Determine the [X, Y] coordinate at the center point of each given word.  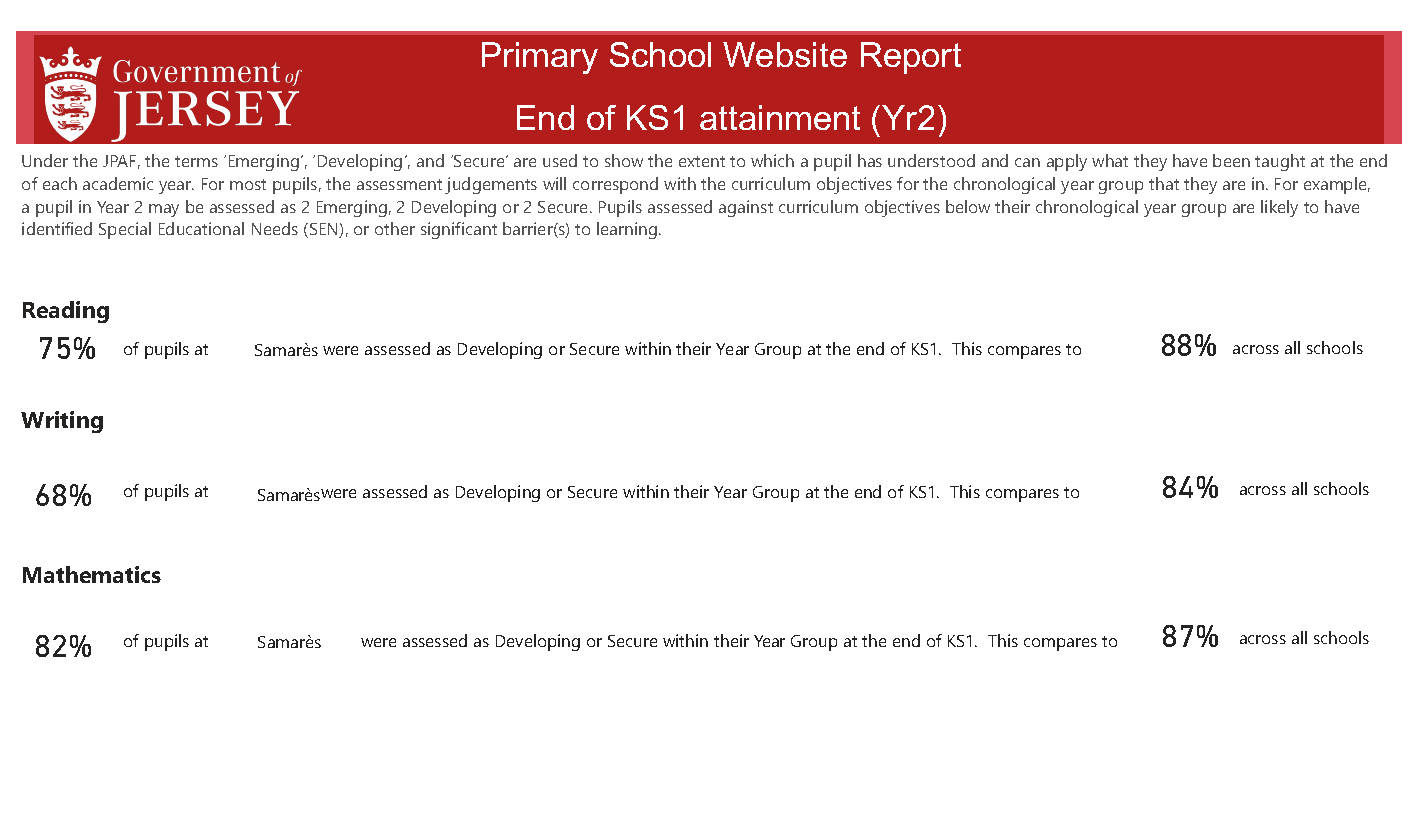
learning [627, 230]
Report [911, 58]
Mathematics [92, 574]
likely [1279, 208]
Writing [62, 422]
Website [785, 54]
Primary [540, 58]
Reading [66, 312]
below [968, 206]
